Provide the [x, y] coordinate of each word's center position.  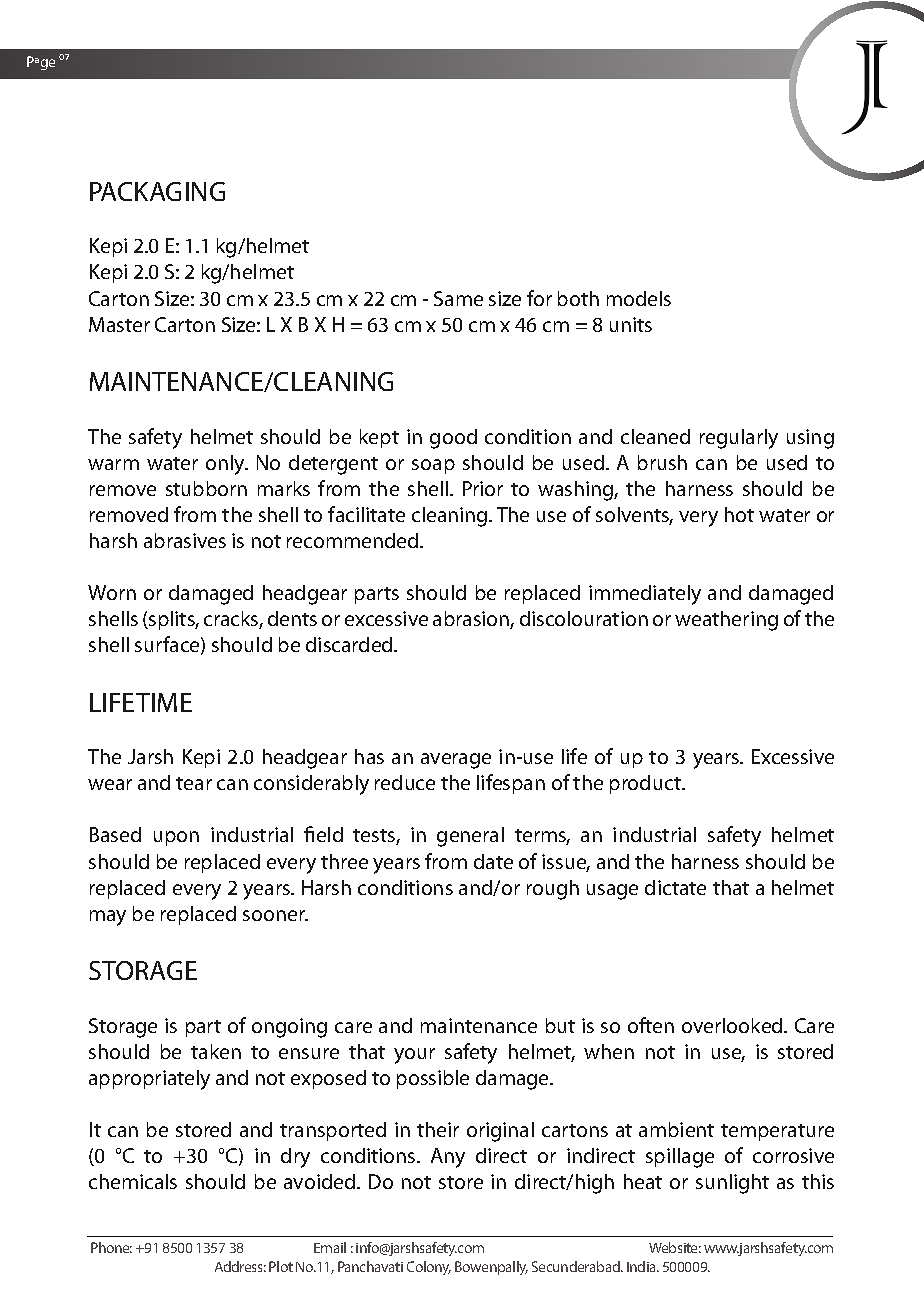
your [414, 1056]
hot [739, 514]
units [631, 324]
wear [110, 784]
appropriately [149, 1080]
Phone [111, 1247]
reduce [405, 782]
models [639, 298]
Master [119, 324]
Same [458, 298]
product [646, 784]
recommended [354, 540]
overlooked [733, 1025]
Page [41, 63]
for [539, 298]
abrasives [185, 540]
